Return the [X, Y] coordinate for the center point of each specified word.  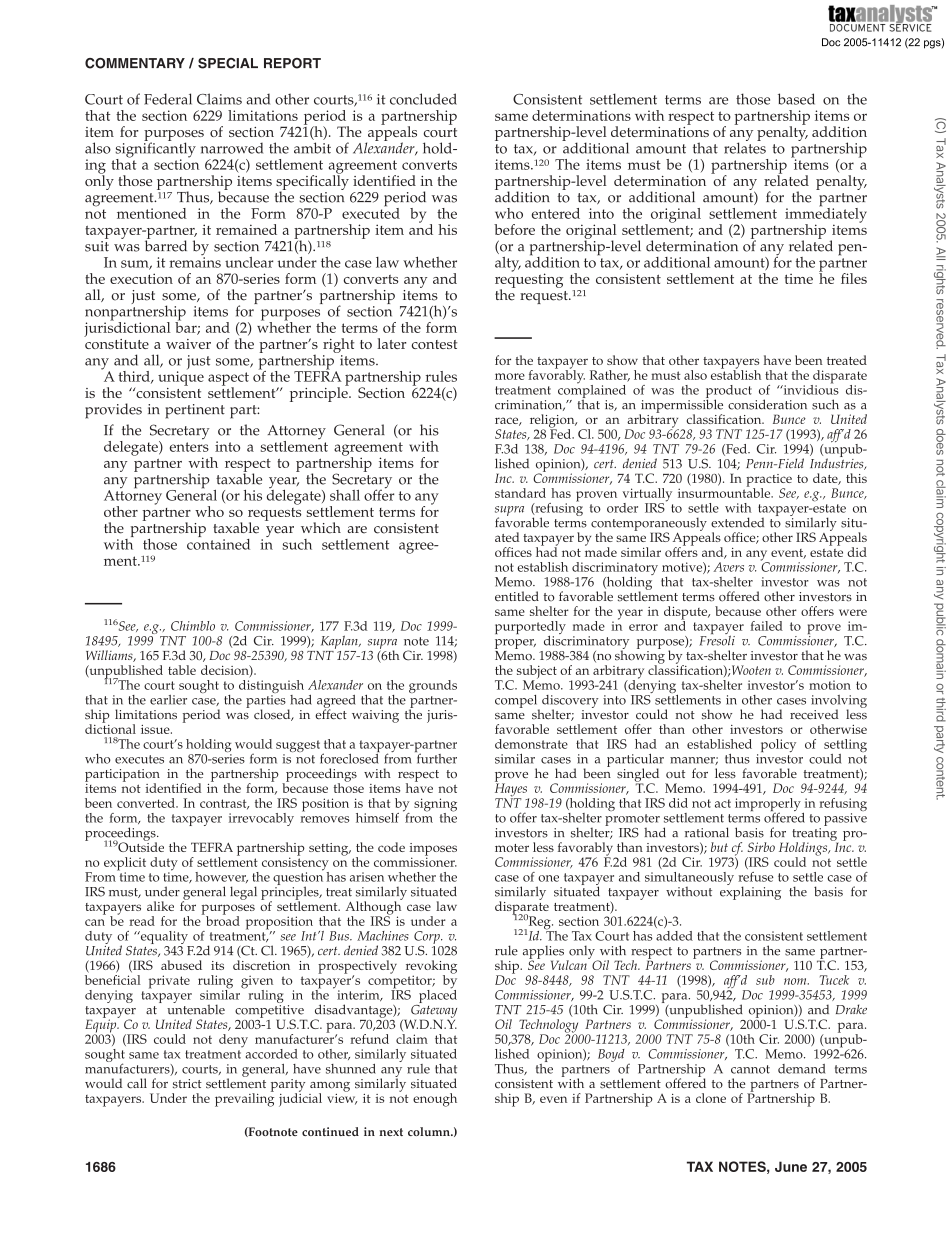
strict [187, 1084]
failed [766, 626]
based [796, 99]
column [430, 1131]
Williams [110, 656]
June [791, 1166]
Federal [168, 99]
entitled [517, 596]
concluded [423, 99]
